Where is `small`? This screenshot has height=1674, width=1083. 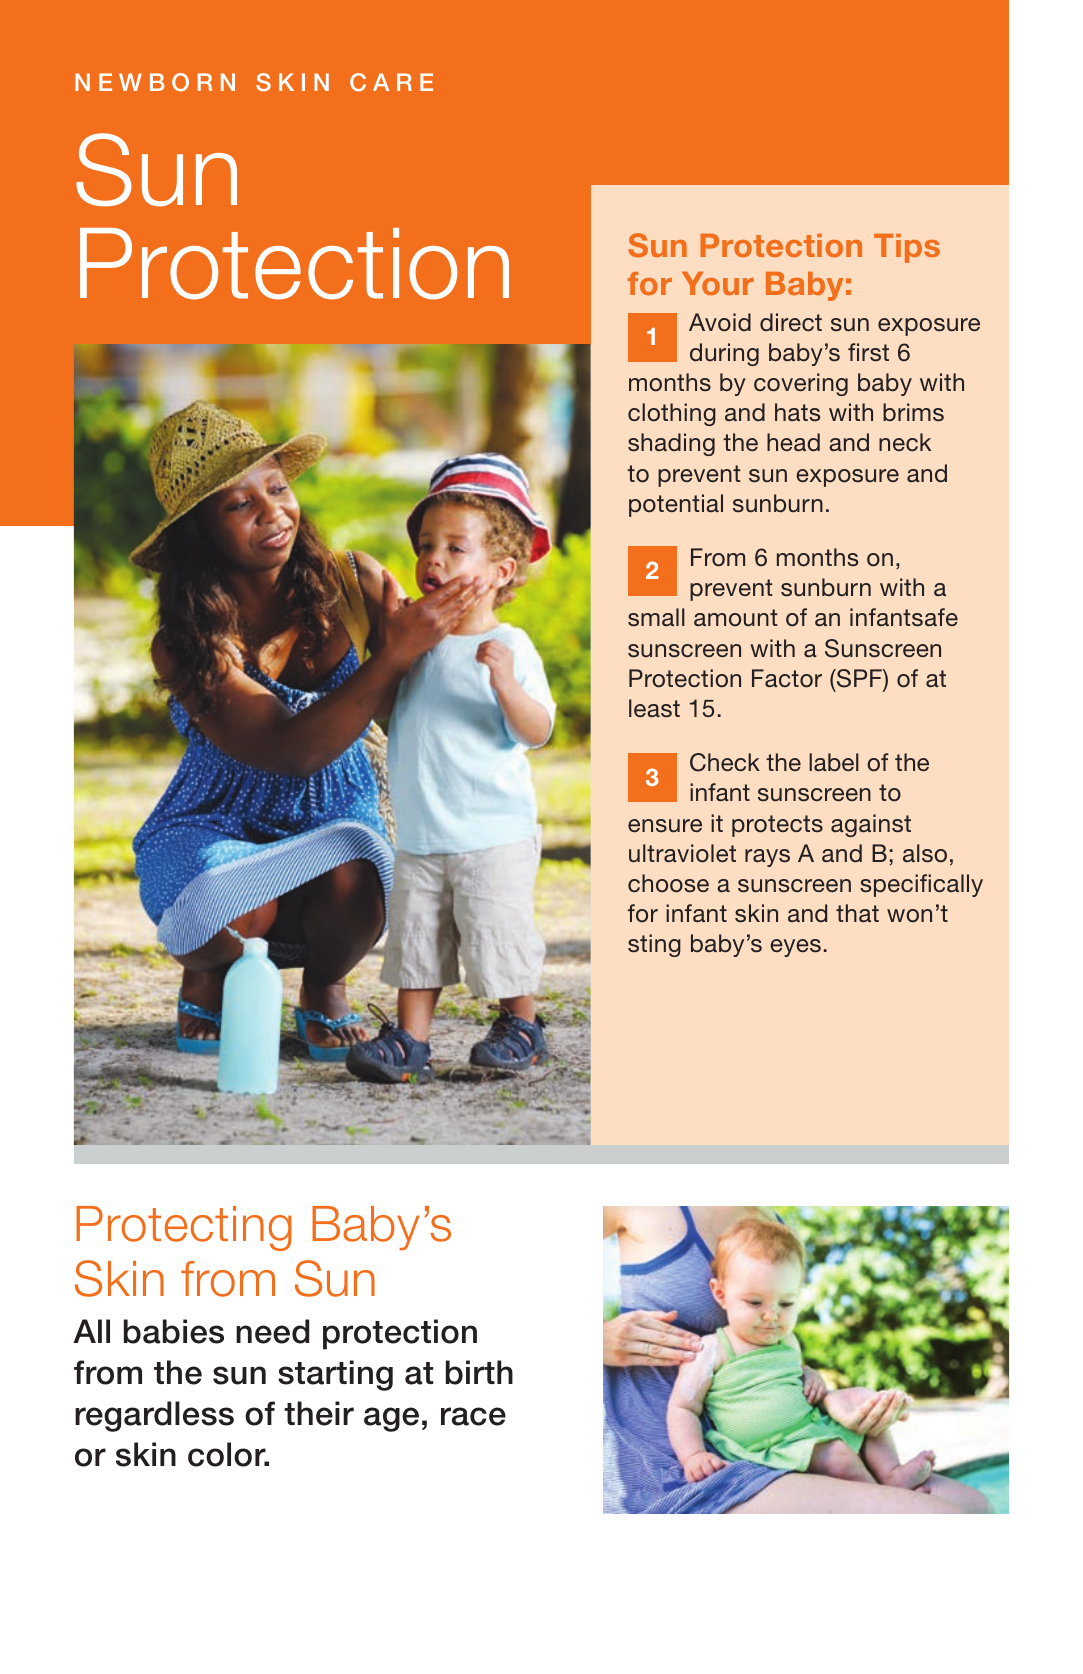
small is located at coordinates (656, 617).
